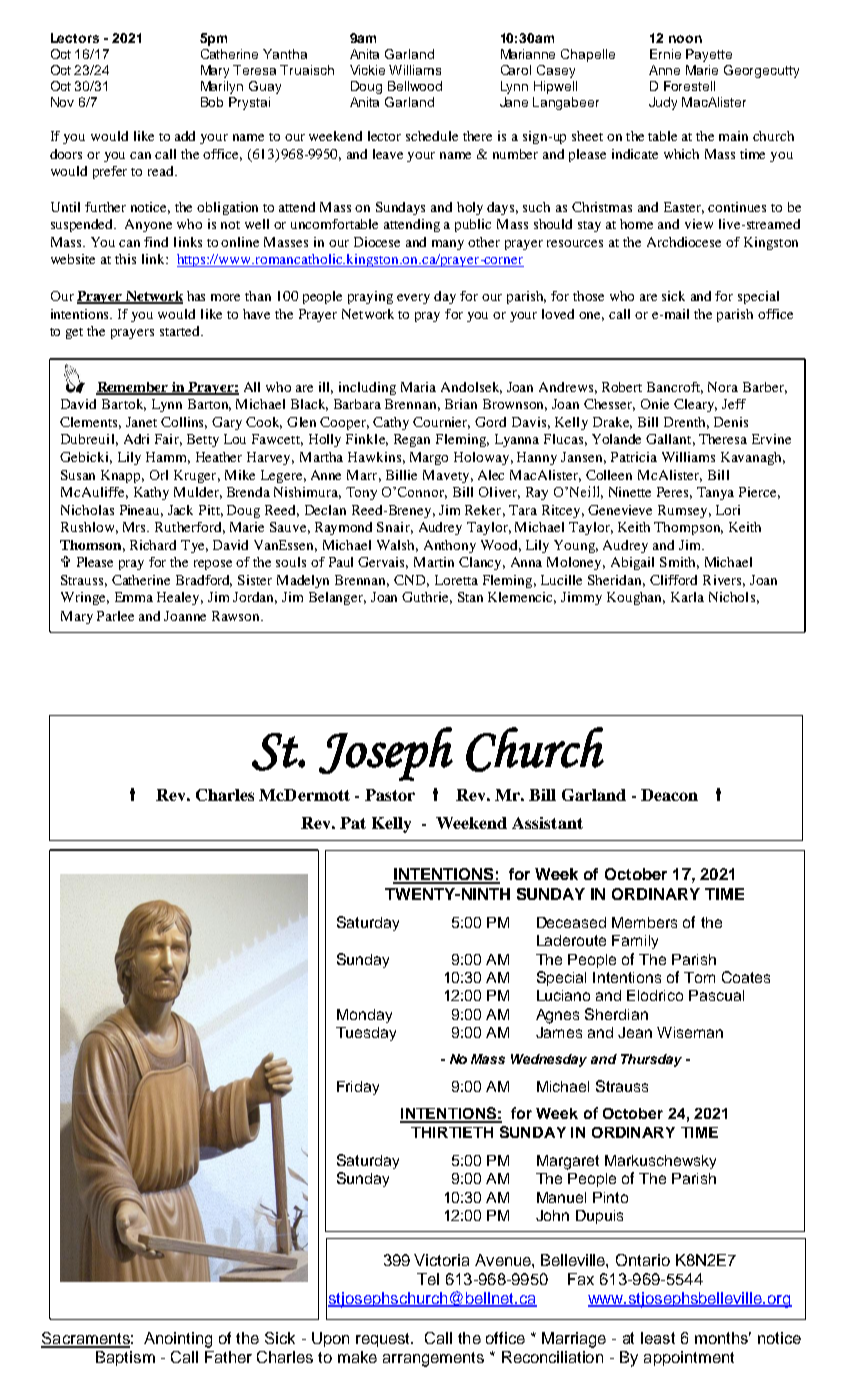  I want to click on Pastor, so click(390, 795).
